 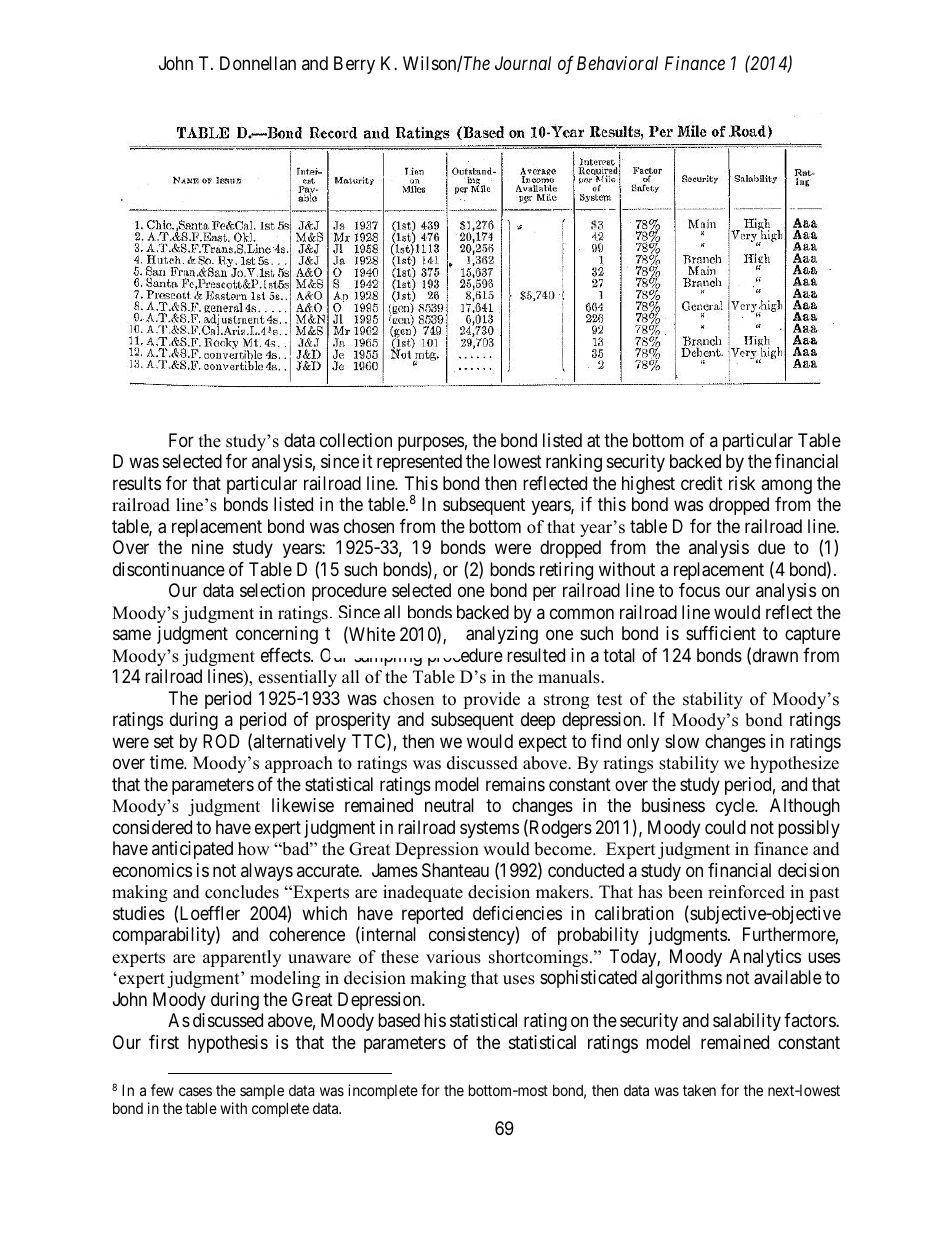 I want to click on risk, so click(x=742, y=483).
